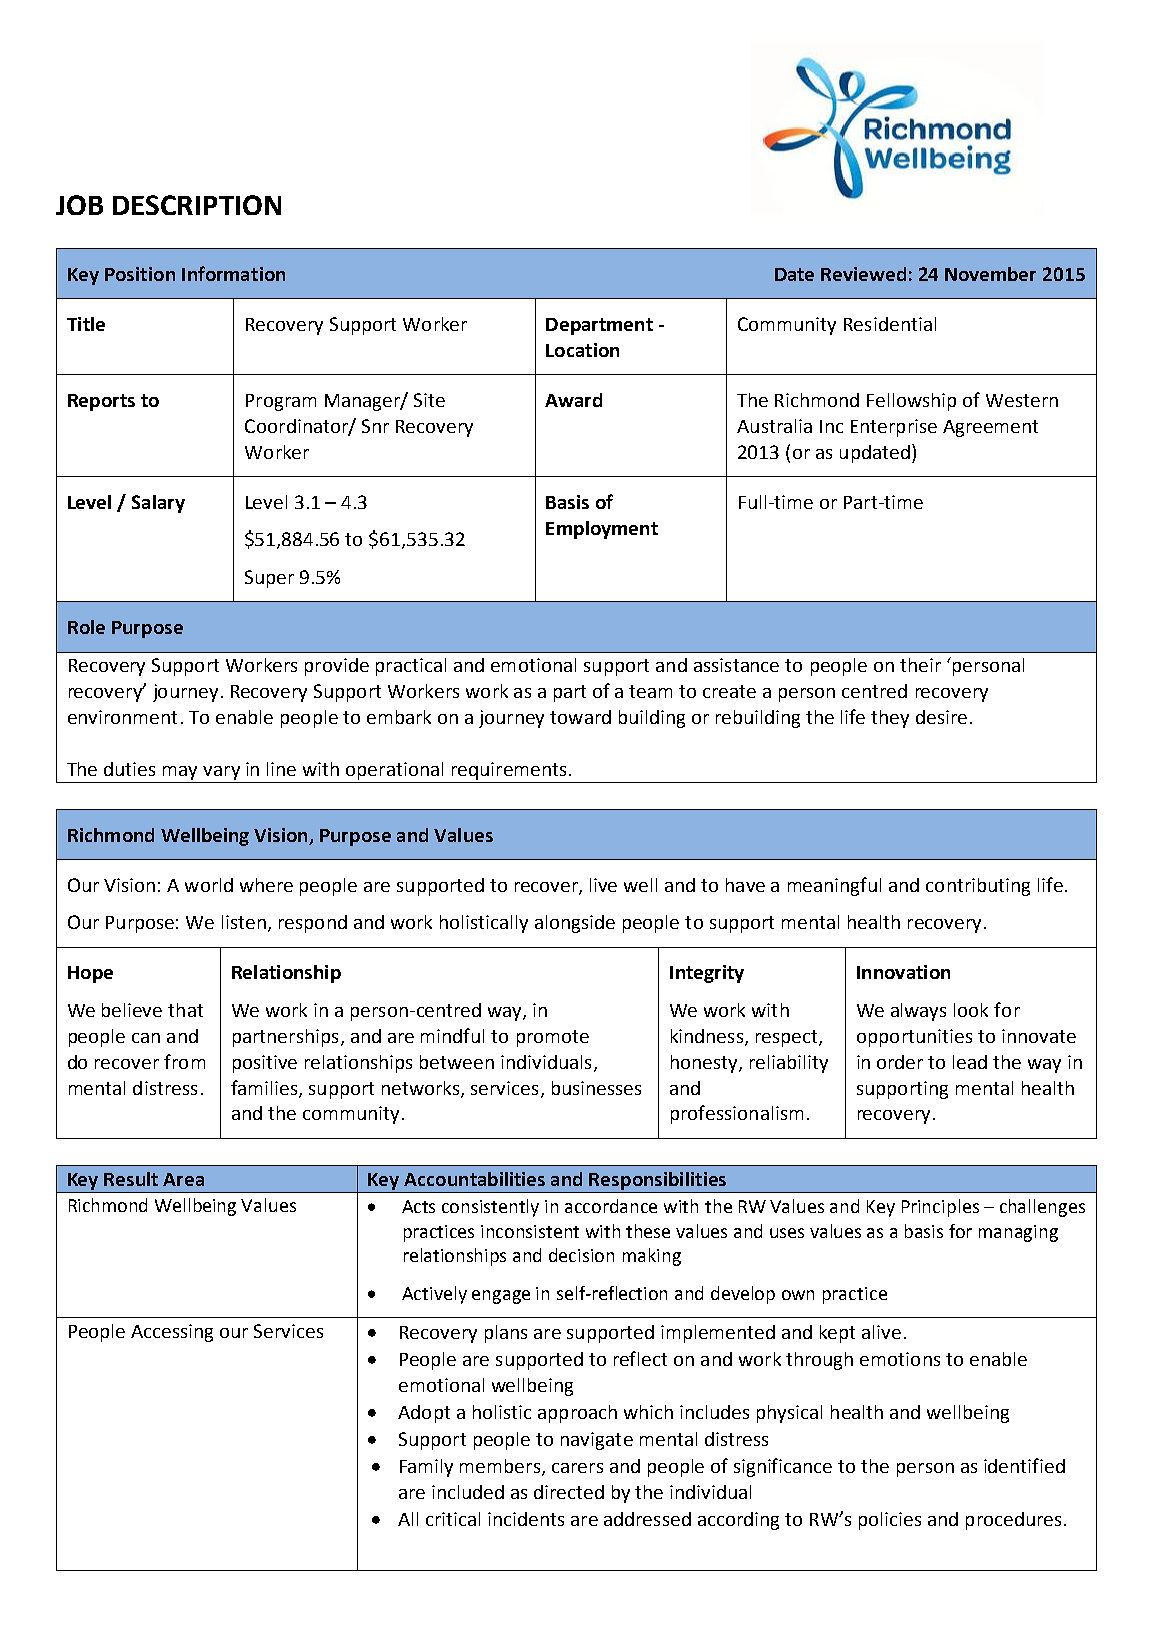 The height and width of the screenshot is (1625, 1150). What do you see at coordinates (233, 273) in the screenshot?
I see `Information` at bounding box center [233, 273].
